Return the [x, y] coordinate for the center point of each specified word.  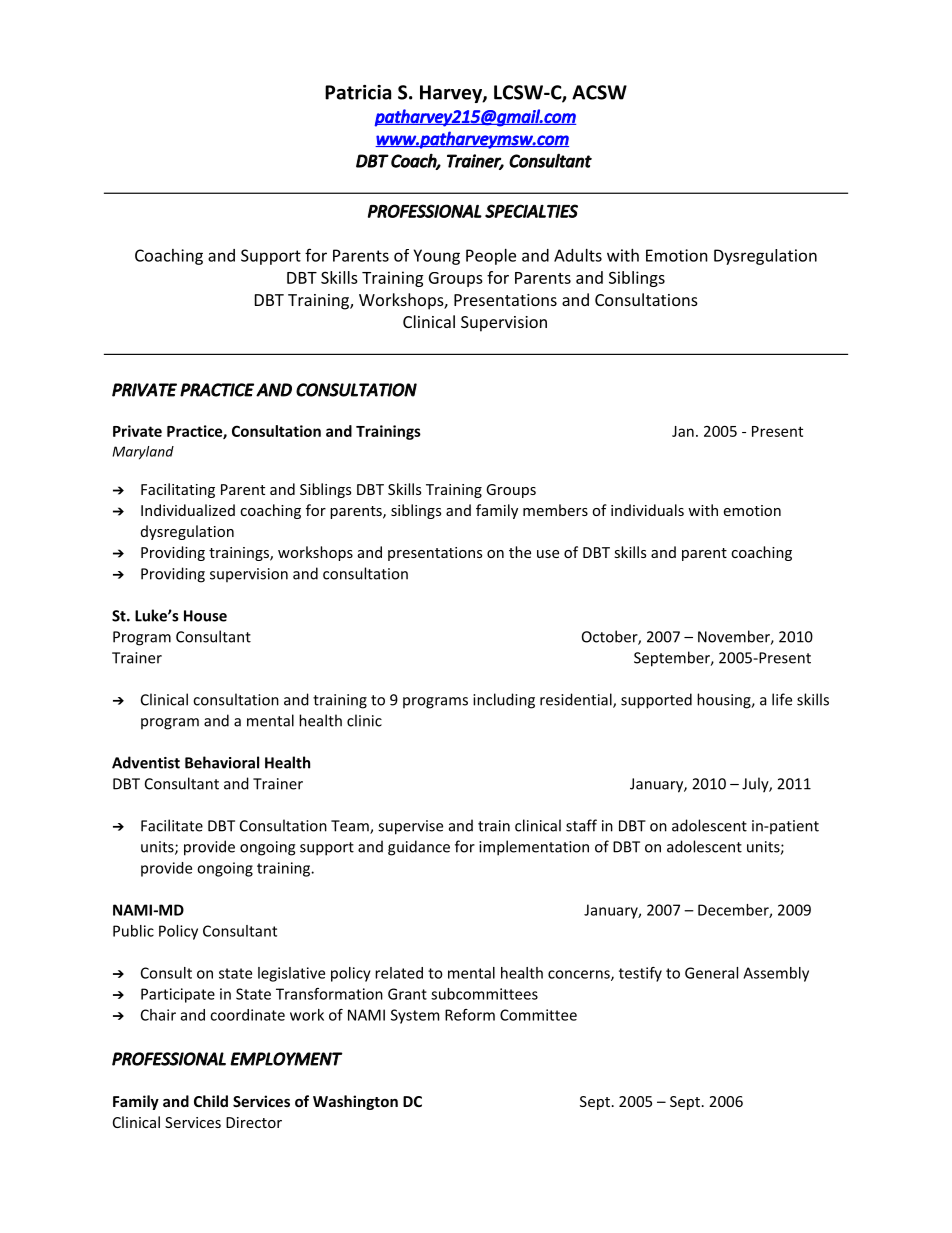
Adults [578, 255]
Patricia [358, 92]
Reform [470, 1015]
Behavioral [222, 762]
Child [211, 1101]
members [555, 510]
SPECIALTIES [531, 211]
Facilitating [178, 490]
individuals [647, 510]
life [782, 699]
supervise [410, 827]
